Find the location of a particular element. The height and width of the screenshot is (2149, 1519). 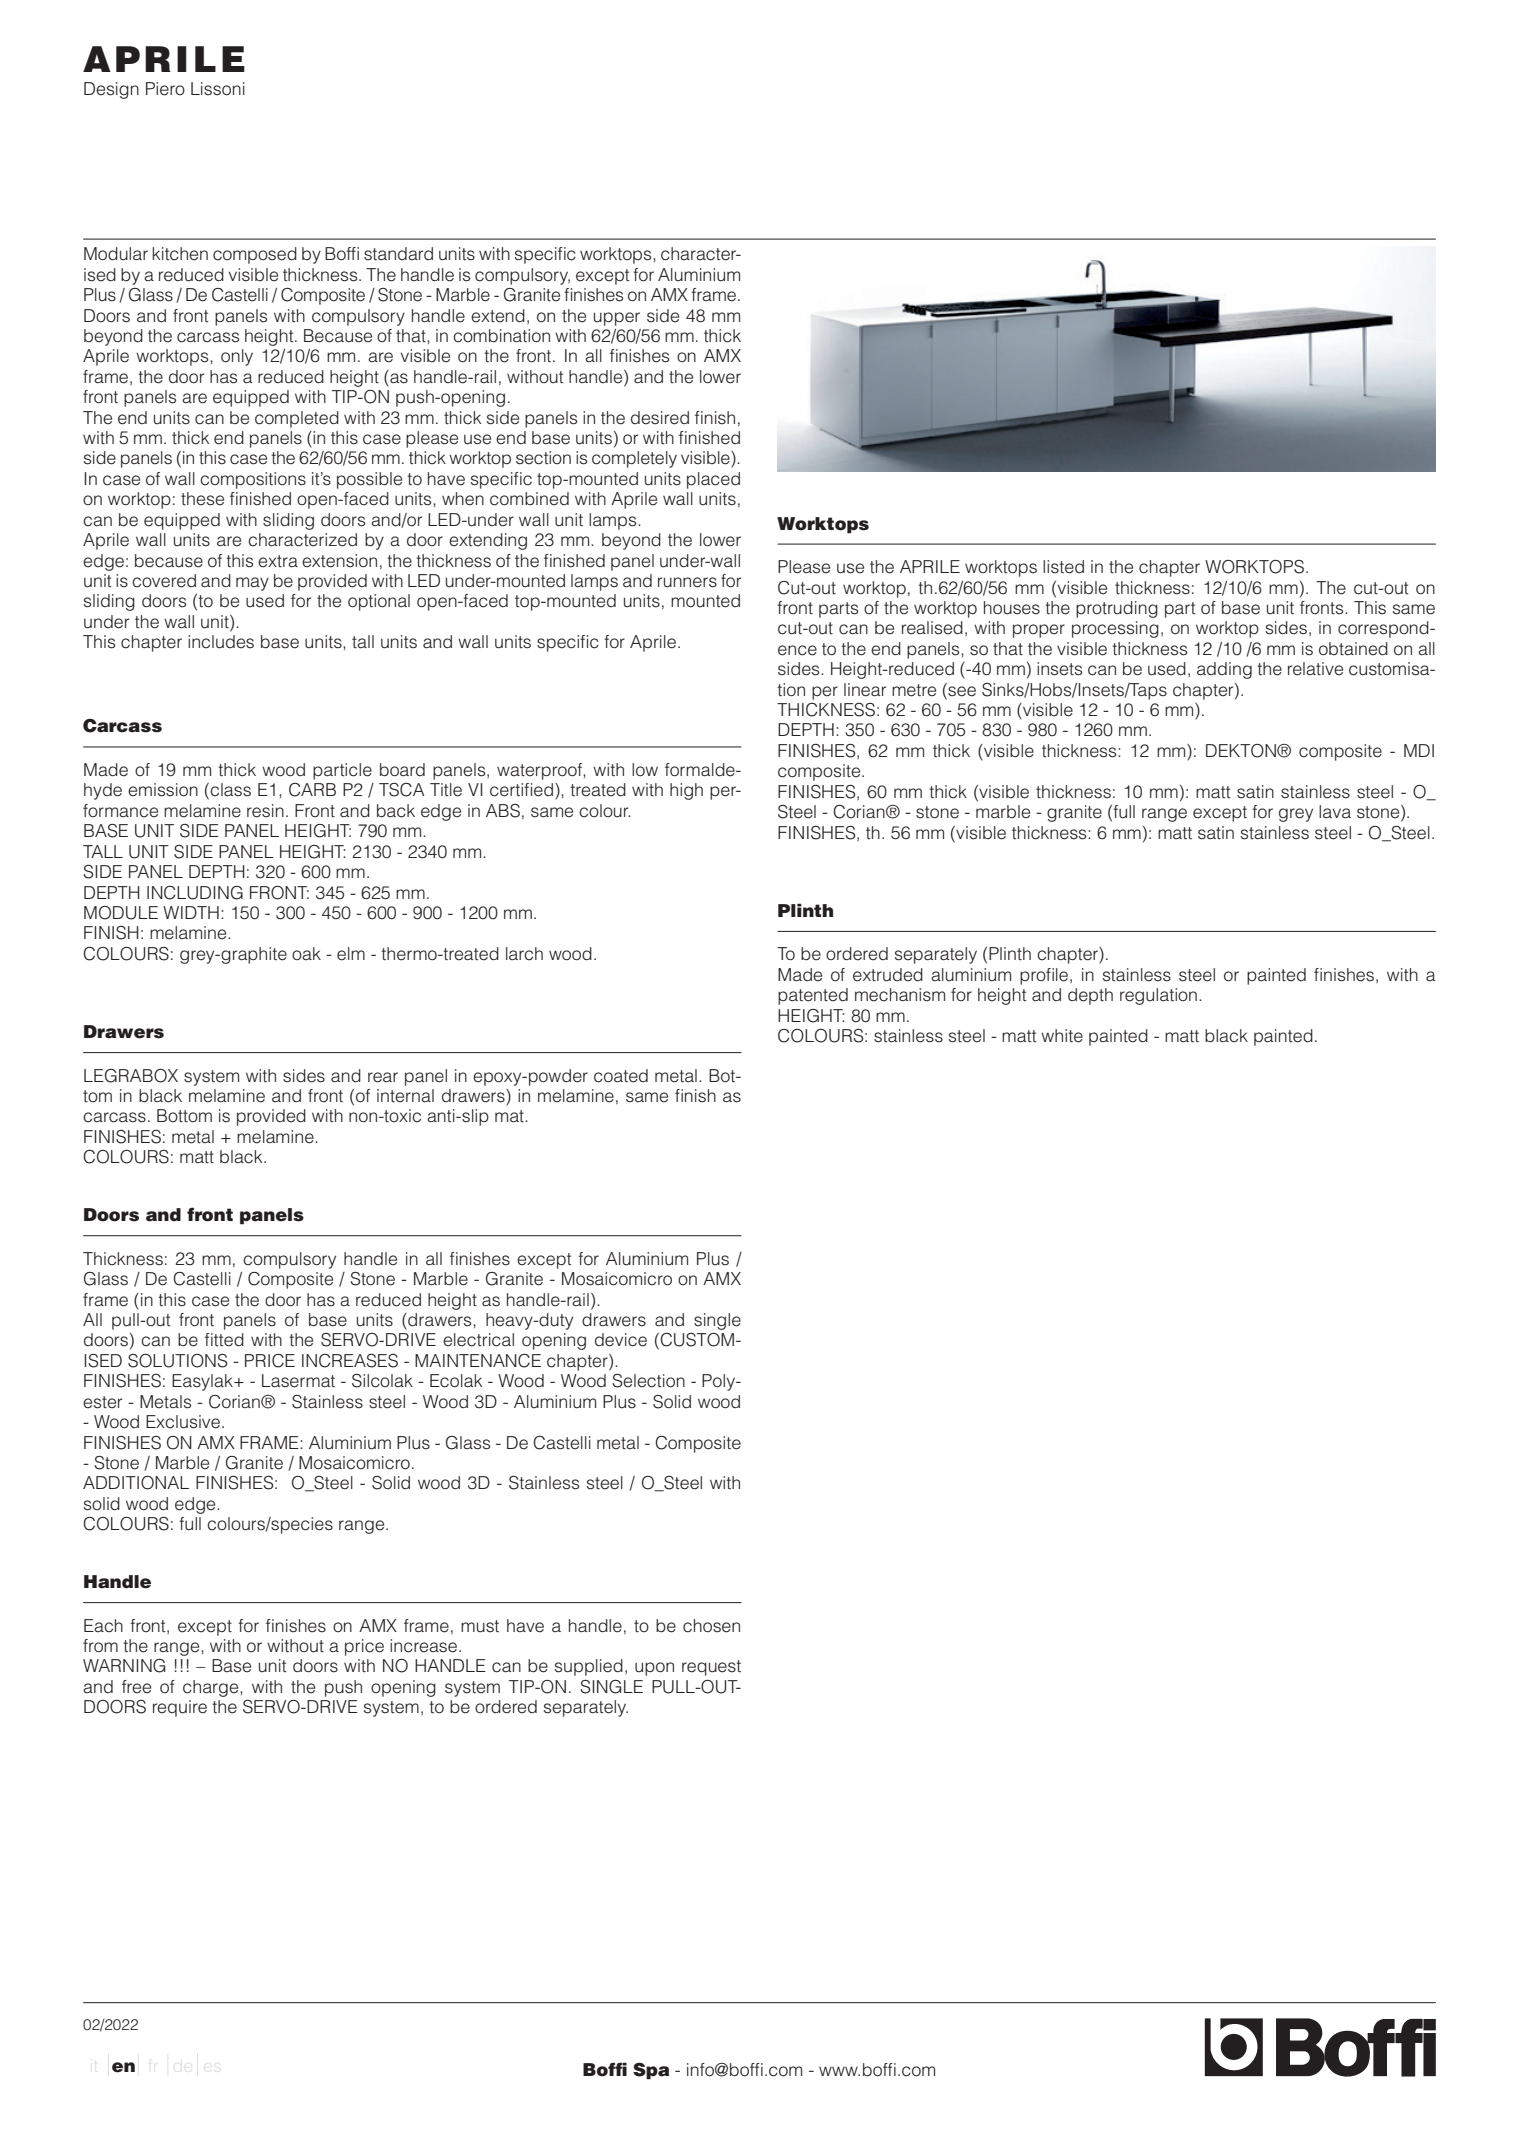

protruding is located at coordinates (1117, 609).
